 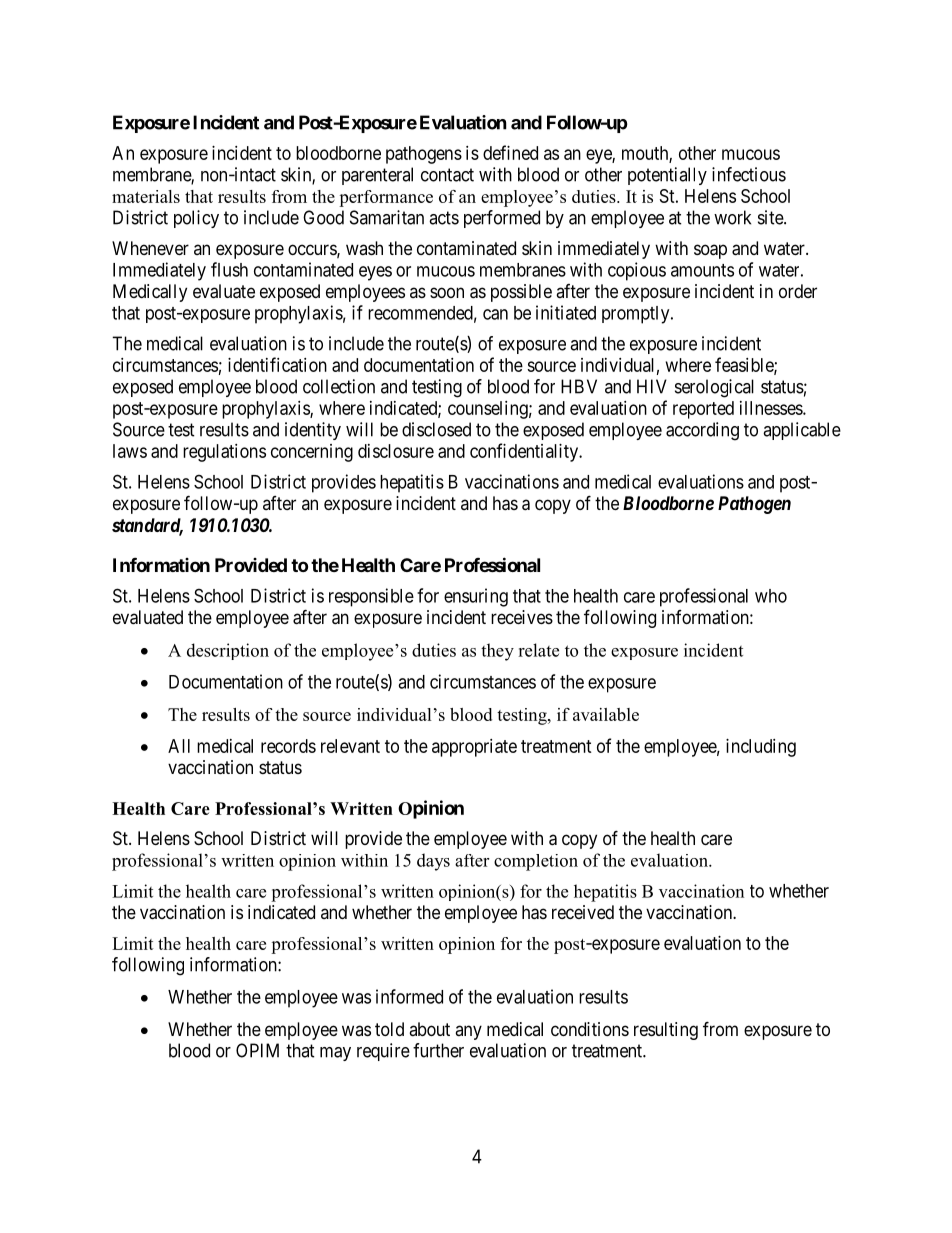 I want to click on contact, so click(x=447, y=175).
